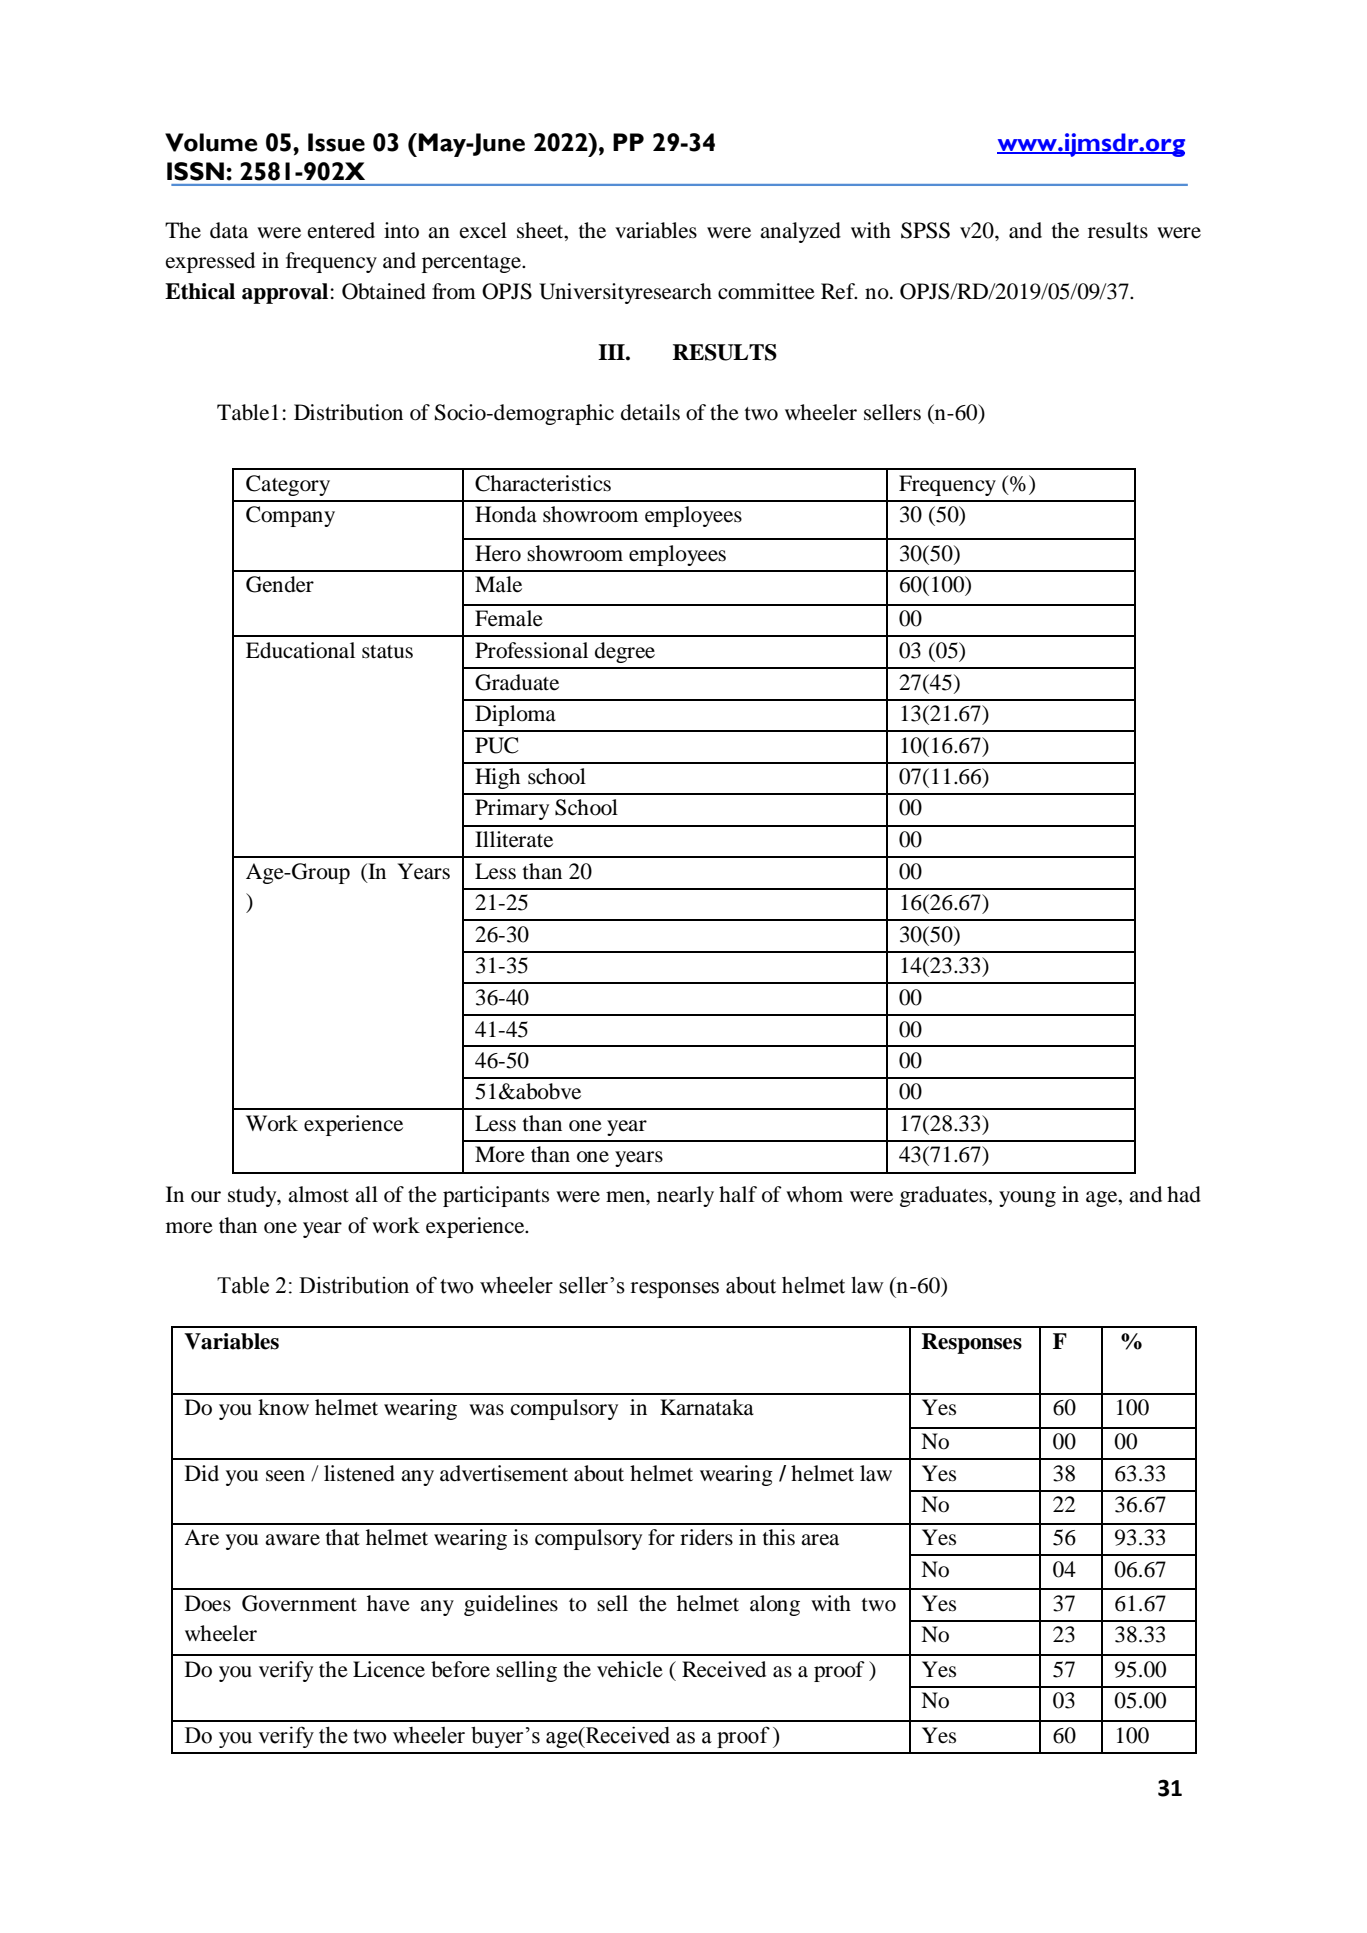 The width and height of the page is (1367, 1933). I want to click on Company, so click(290, 516).
